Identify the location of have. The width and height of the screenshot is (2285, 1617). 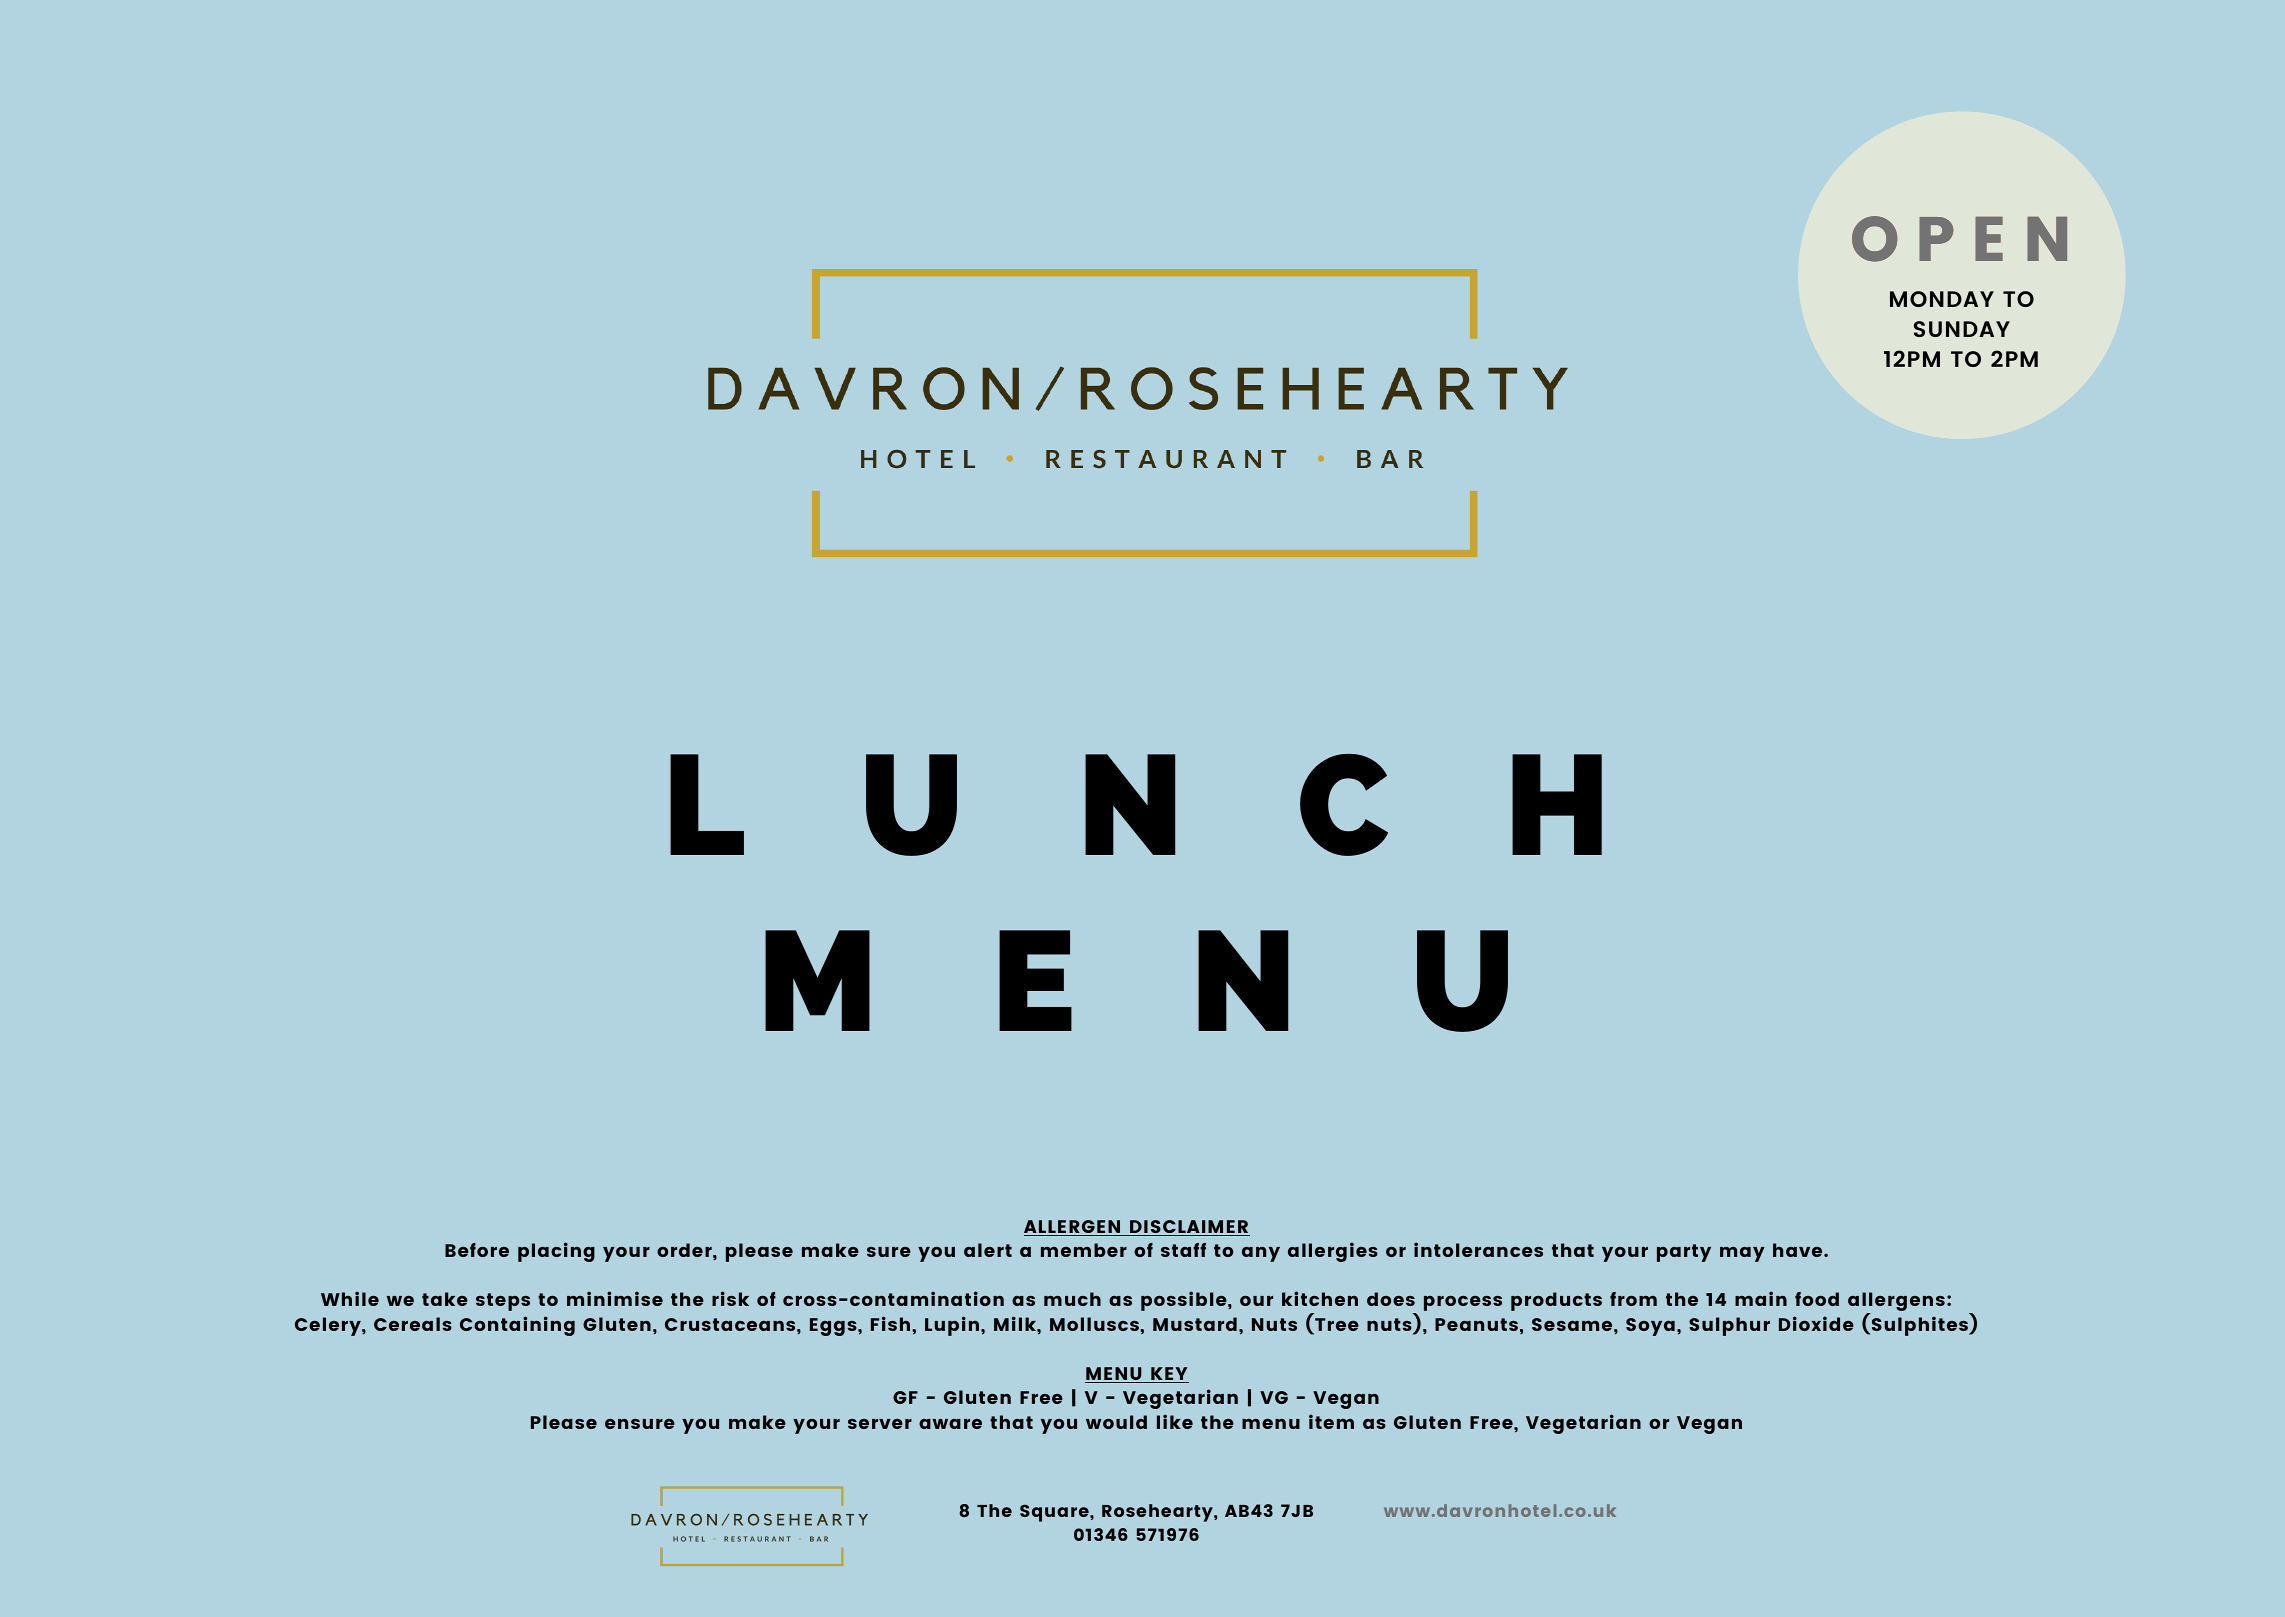
(1799, 1250).
